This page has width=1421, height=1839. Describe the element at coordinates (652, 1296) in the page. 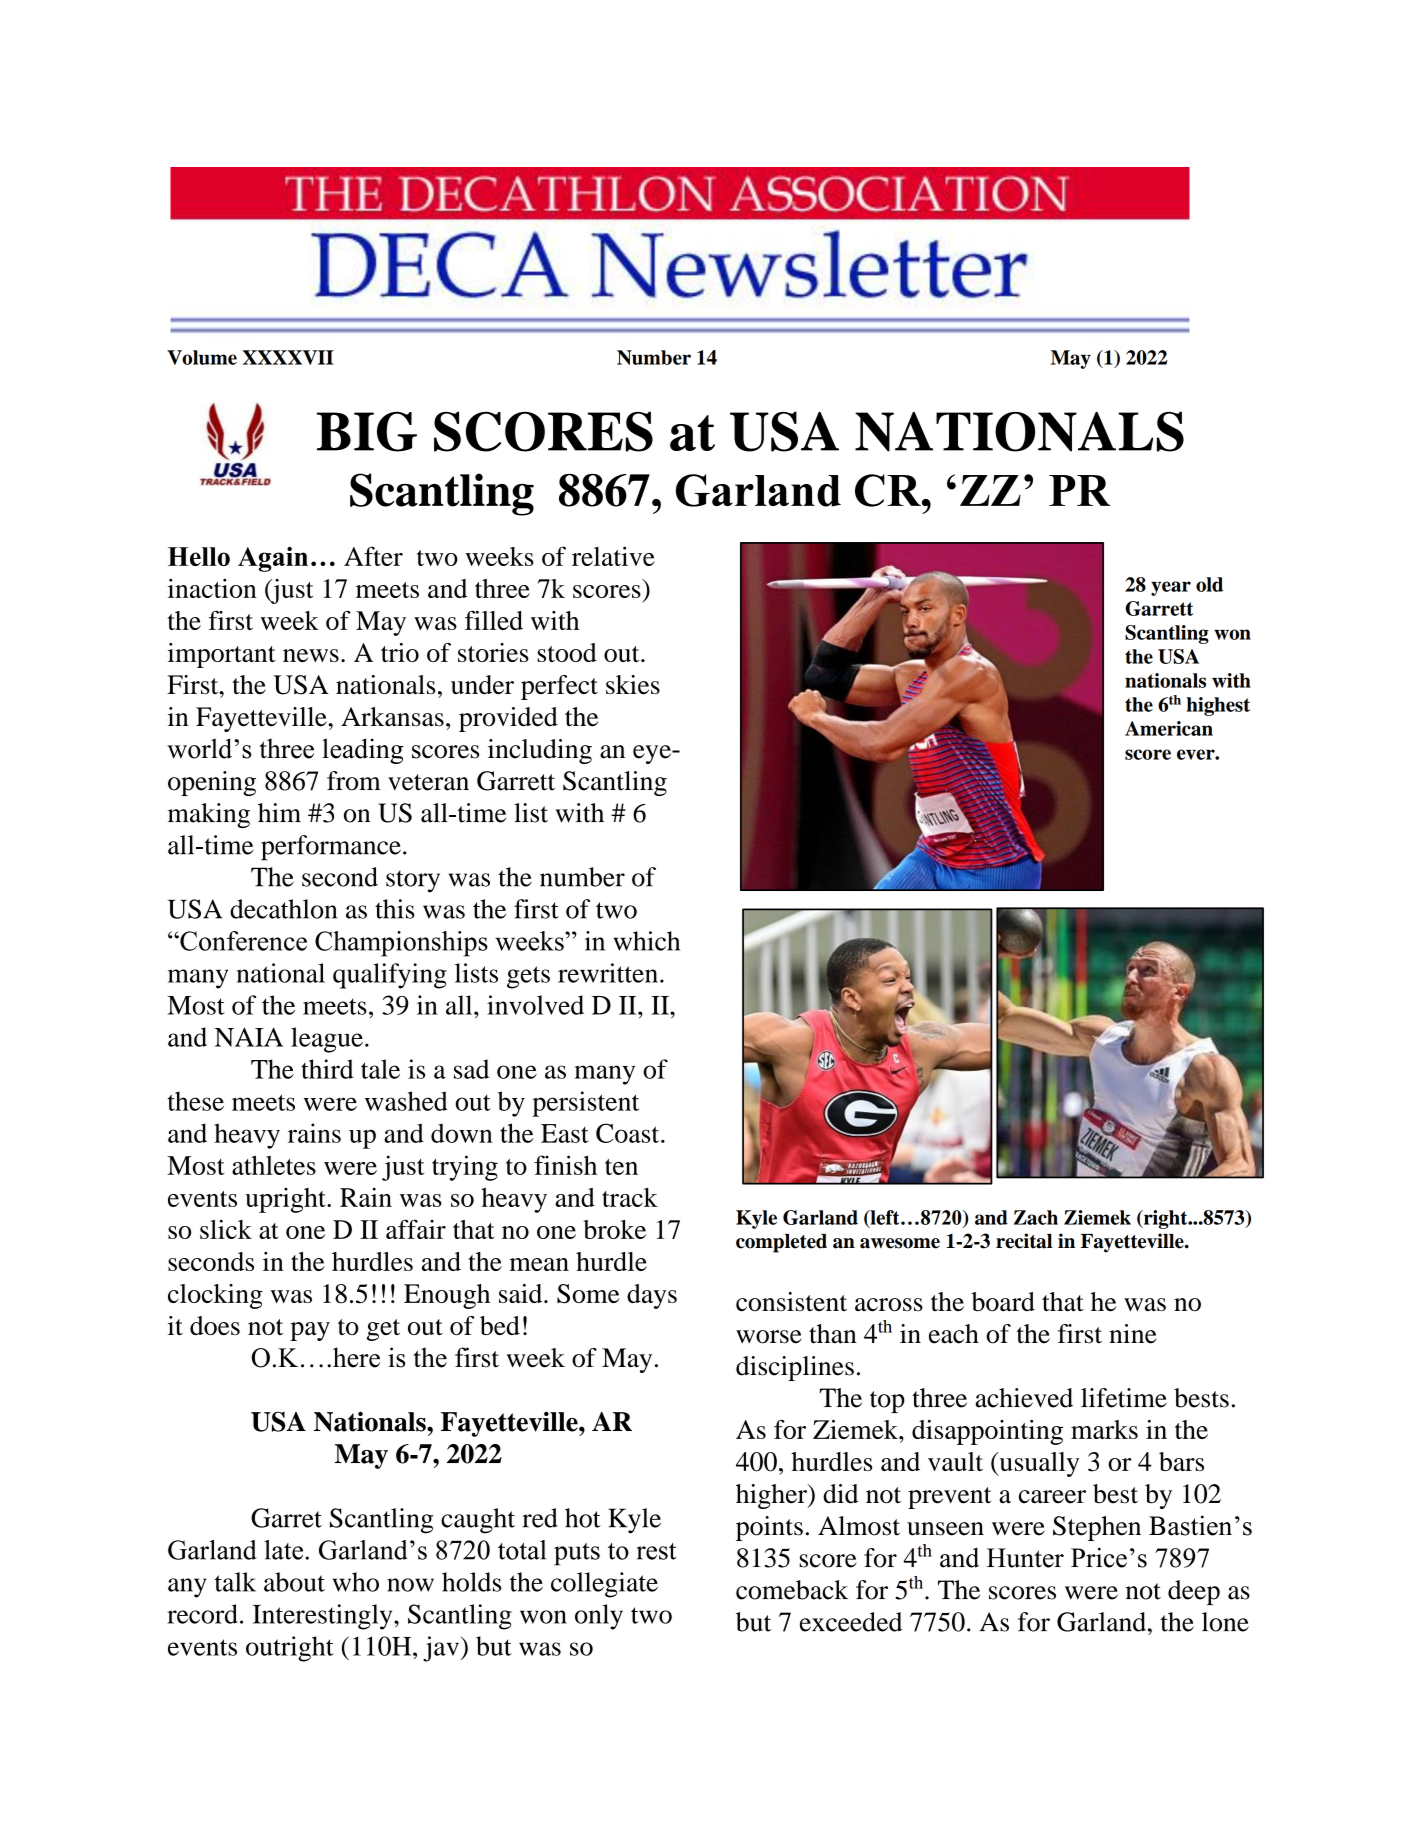

I see `days` at that location.
